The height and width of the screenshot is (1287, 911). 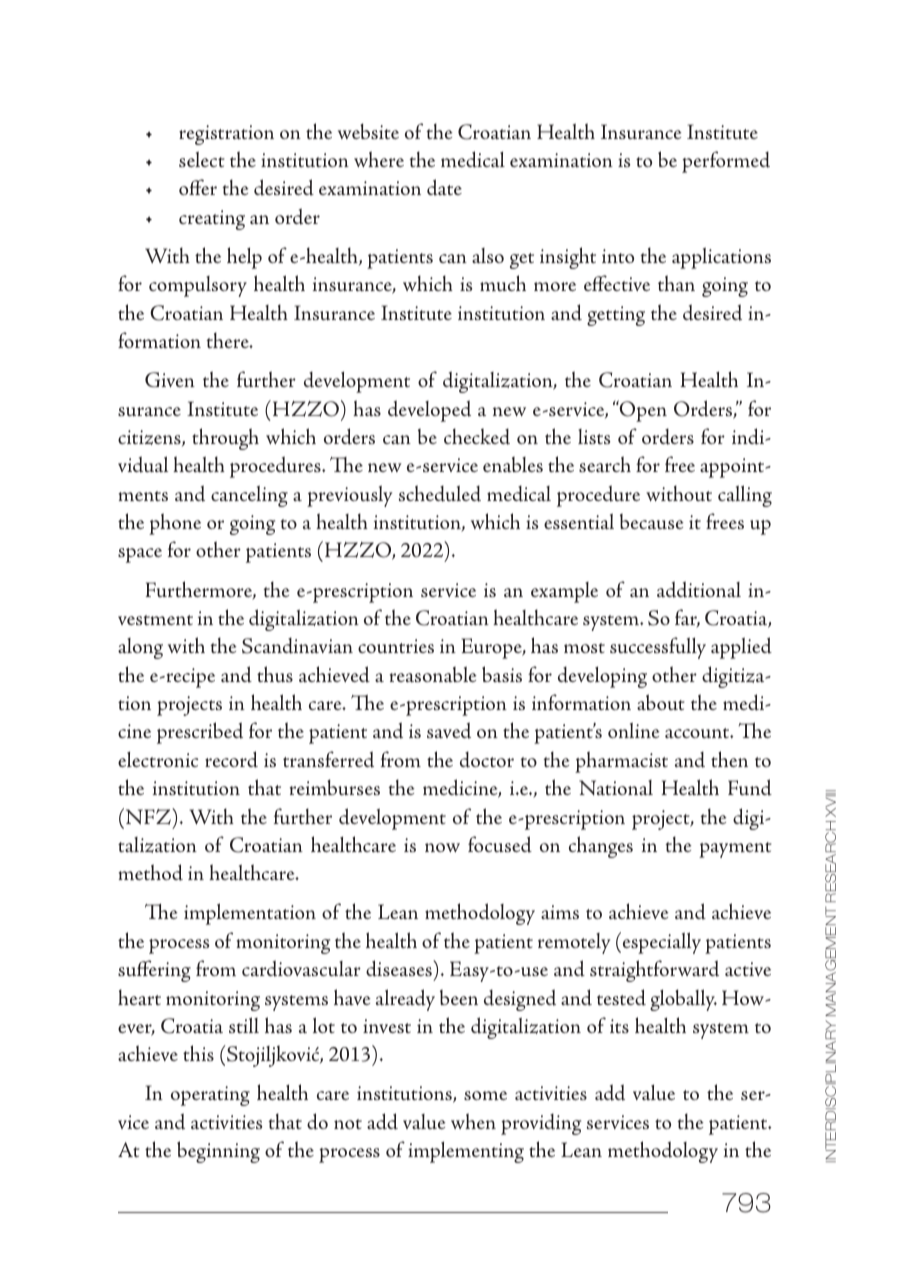 I want to click on operating, so click(x=210, y=1096).
